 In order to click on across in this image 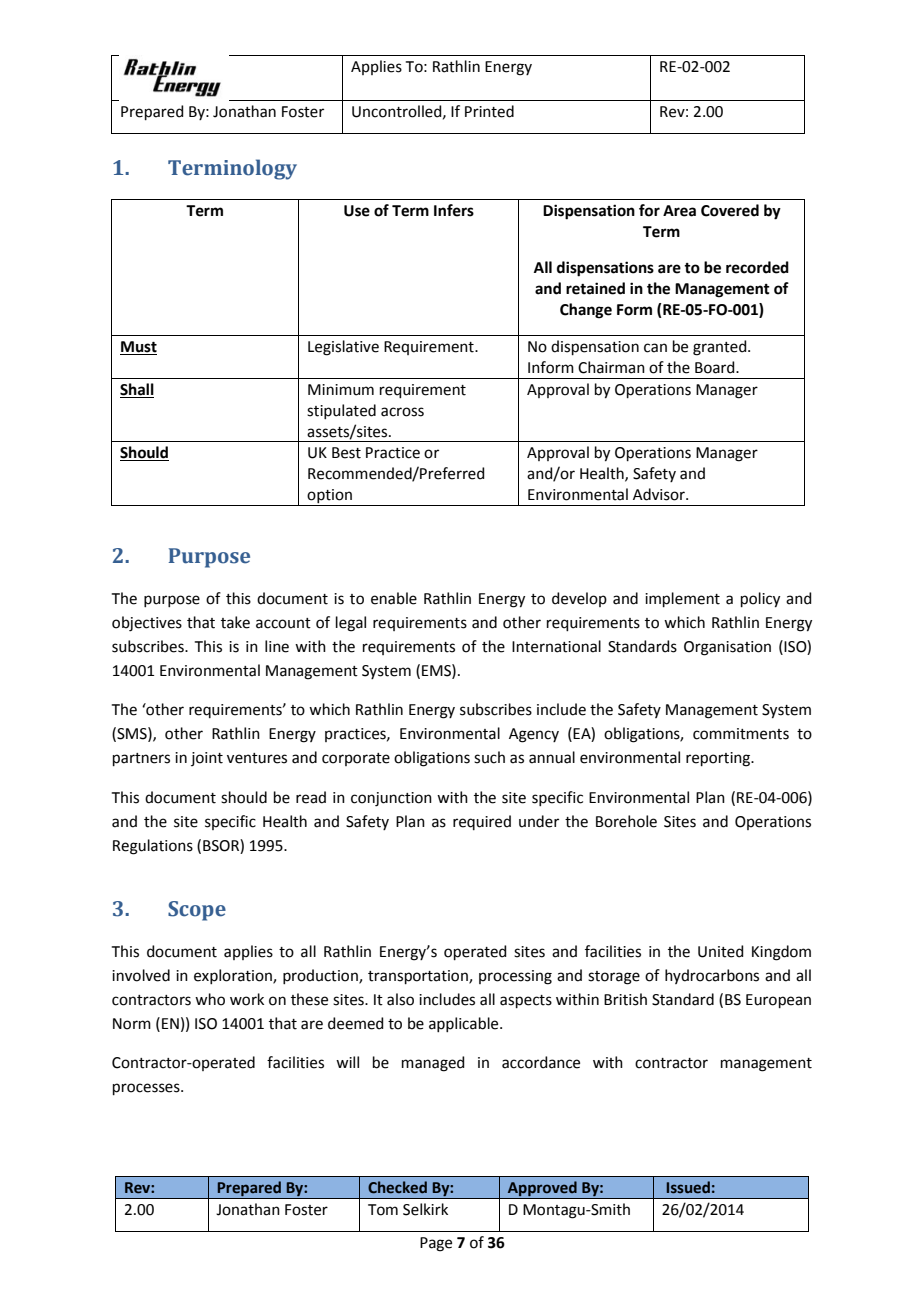, I will do `click(402, 412)`.
